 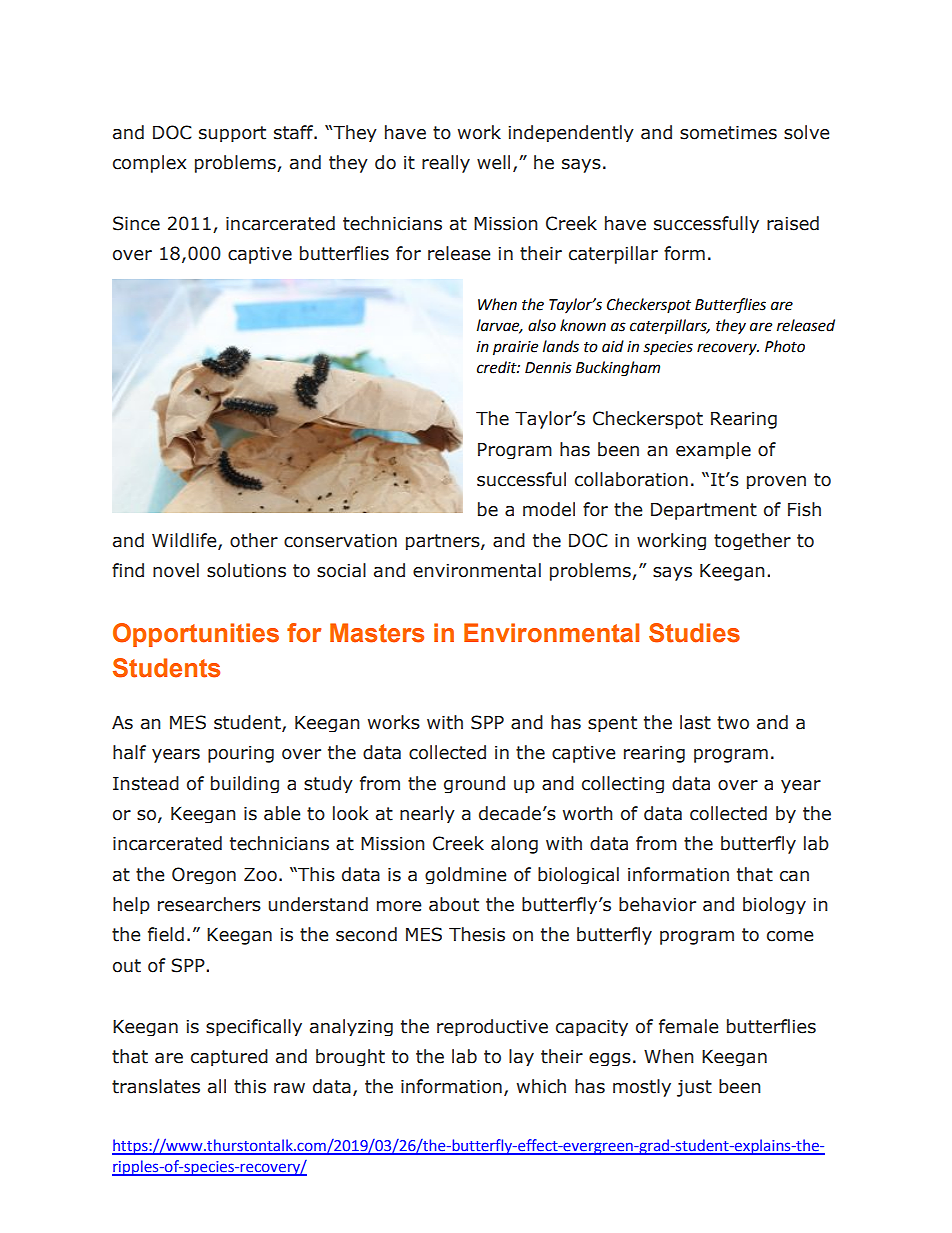 What do you see at coordinates (377, 633) in the image?
I see `Masters` at bounding box center [377, 633].
